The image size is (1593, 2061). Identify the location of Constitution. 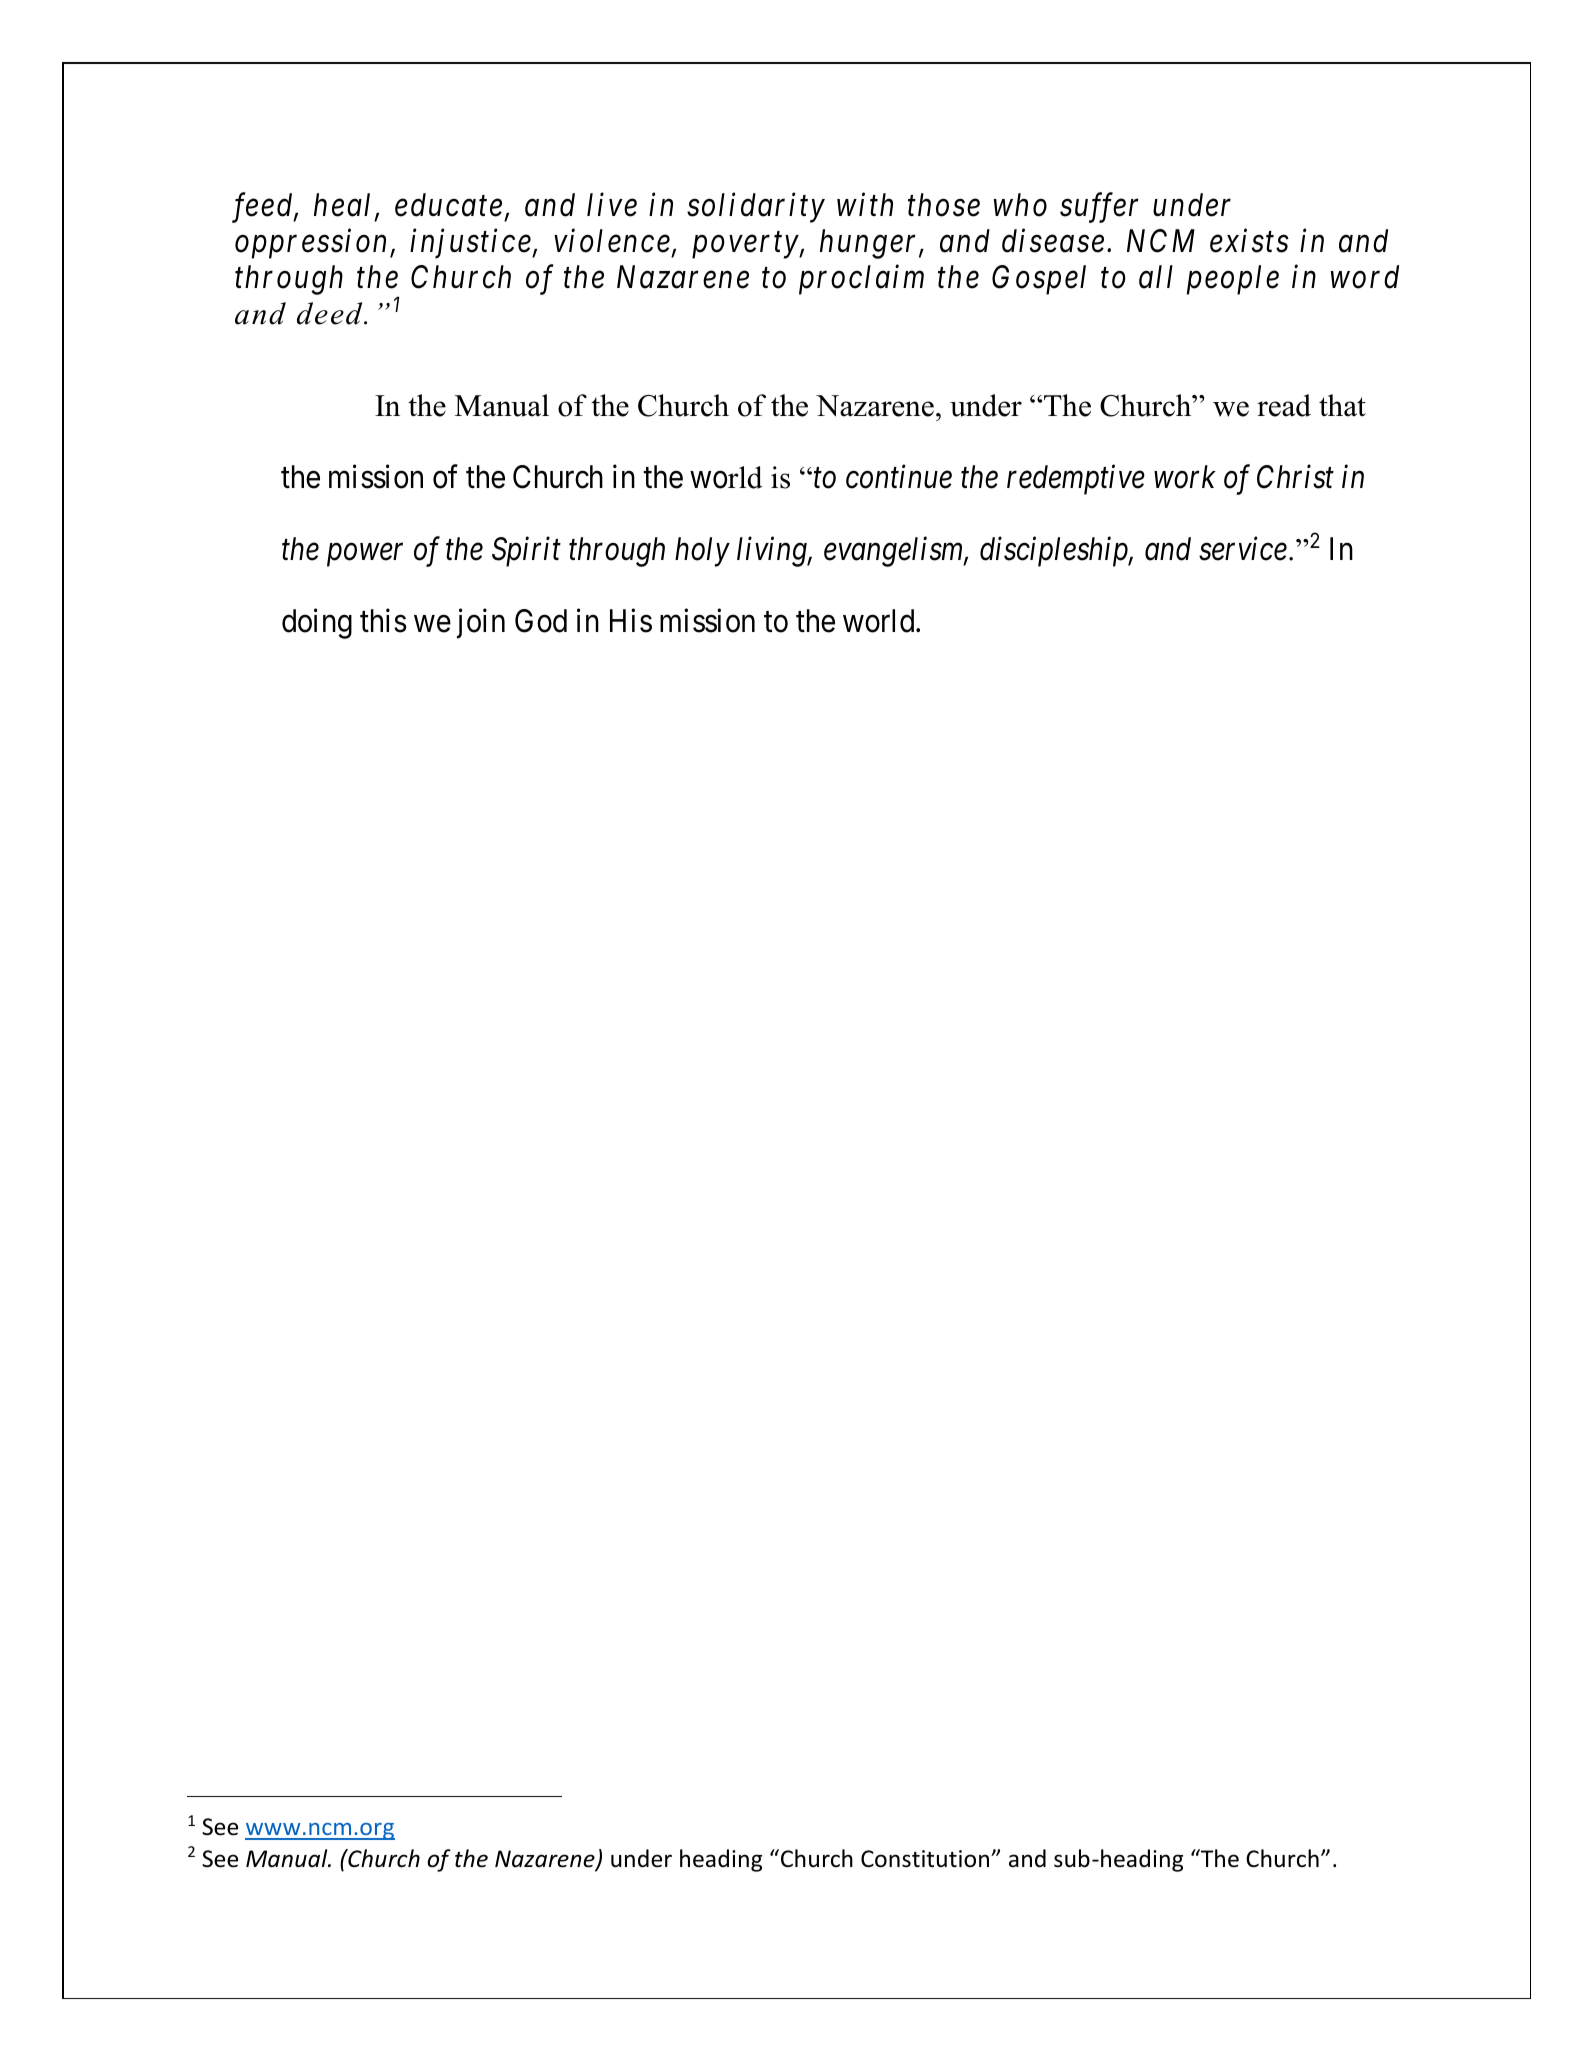
(926, 1859).
